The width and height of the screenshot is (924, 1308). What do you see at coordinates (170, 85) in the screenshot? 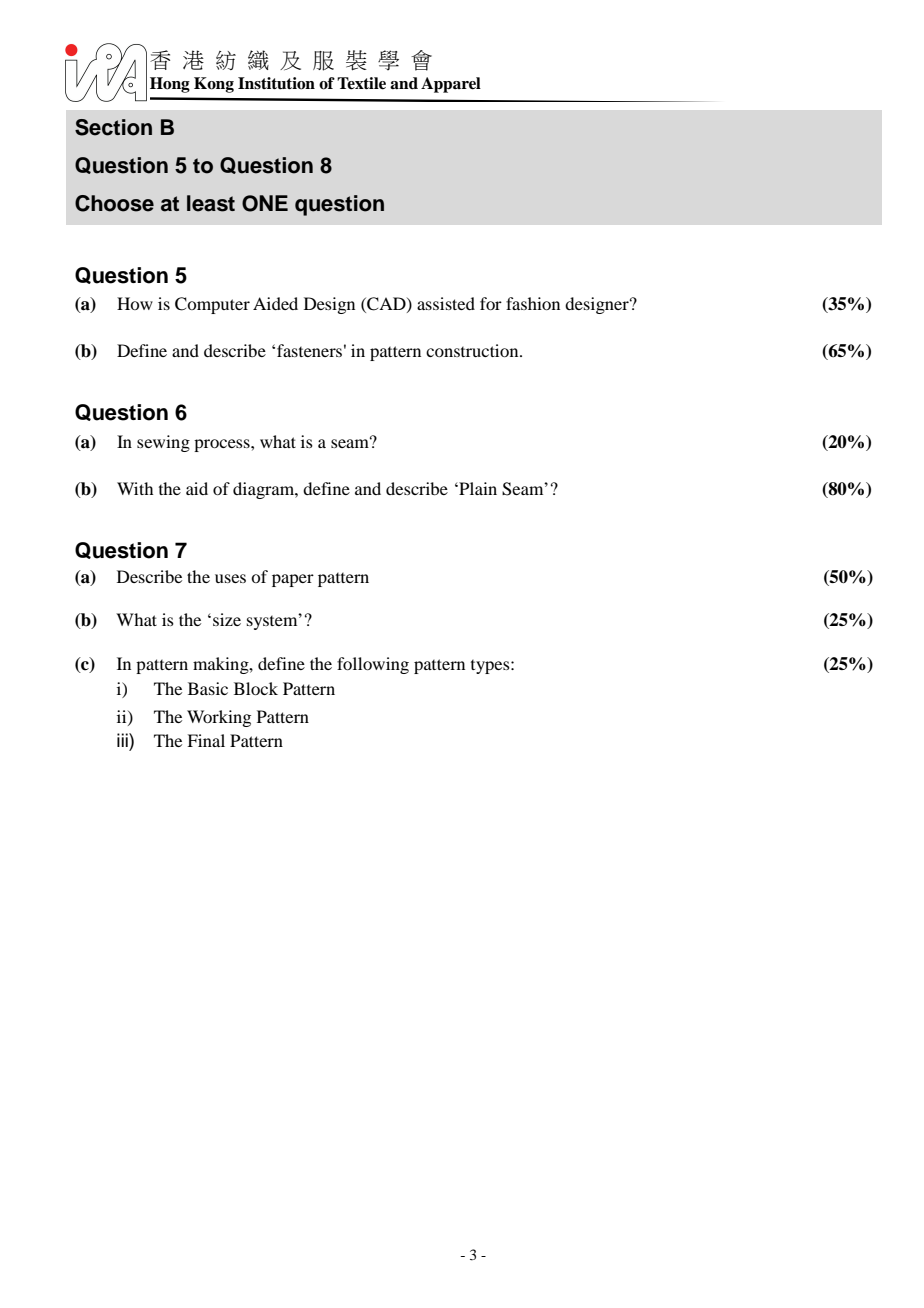
I see `Hong` at bounding box center [170, 85].
